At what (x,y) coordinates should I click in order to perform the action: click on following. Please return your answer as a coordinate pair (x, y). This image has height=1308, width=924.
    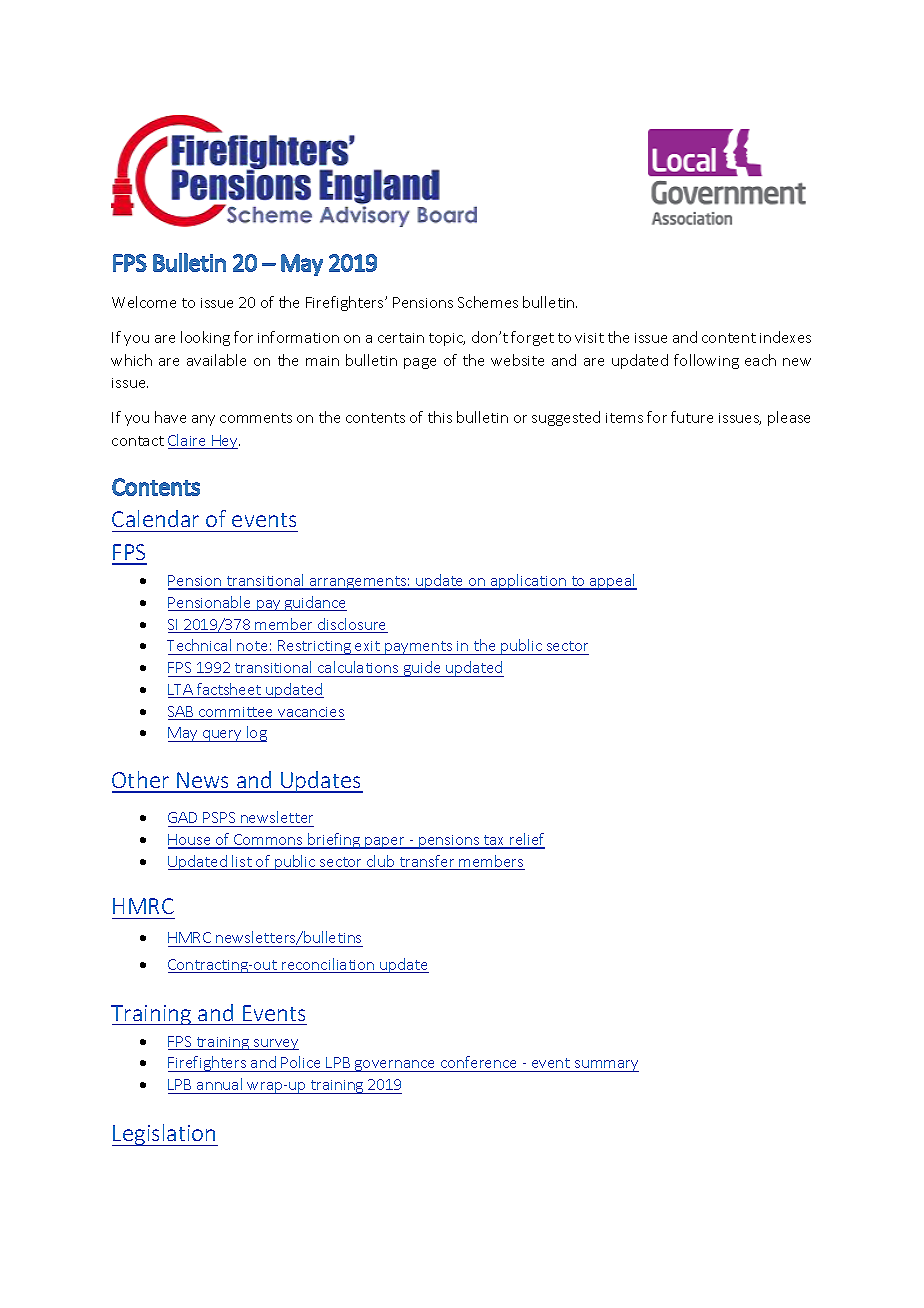
    Looking at the image, I should click on (706, 361).
